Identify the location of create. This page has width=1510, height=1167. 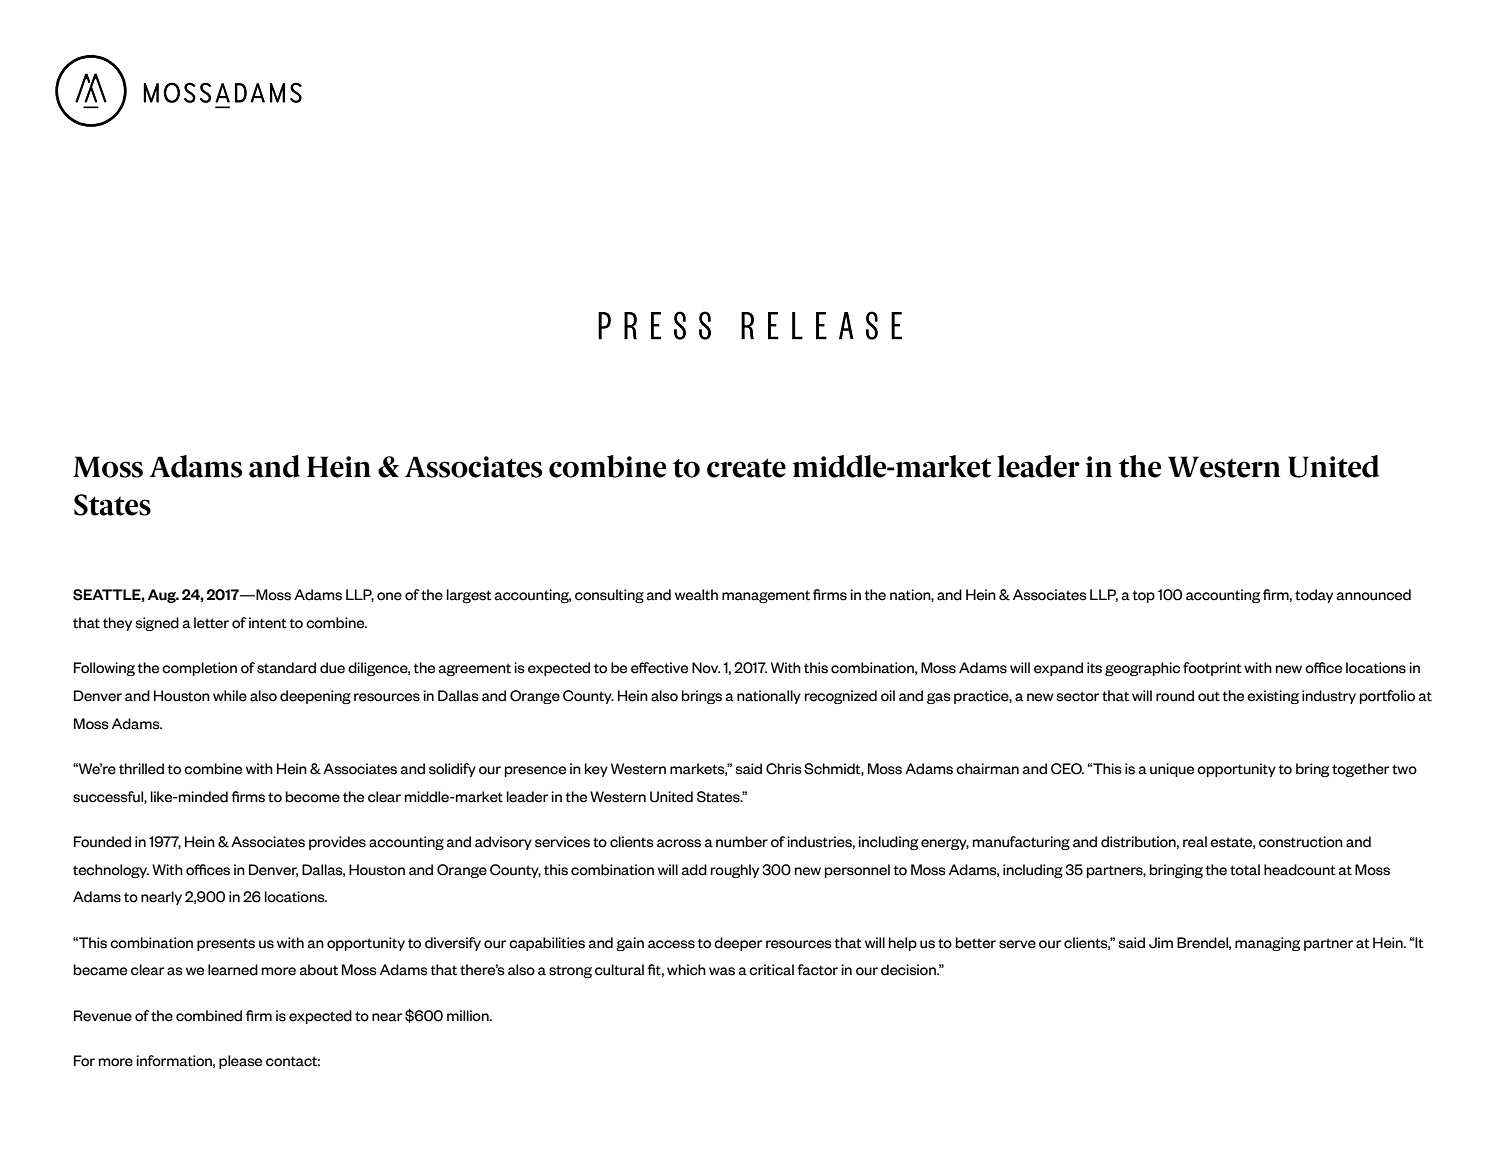
(746, 468).
